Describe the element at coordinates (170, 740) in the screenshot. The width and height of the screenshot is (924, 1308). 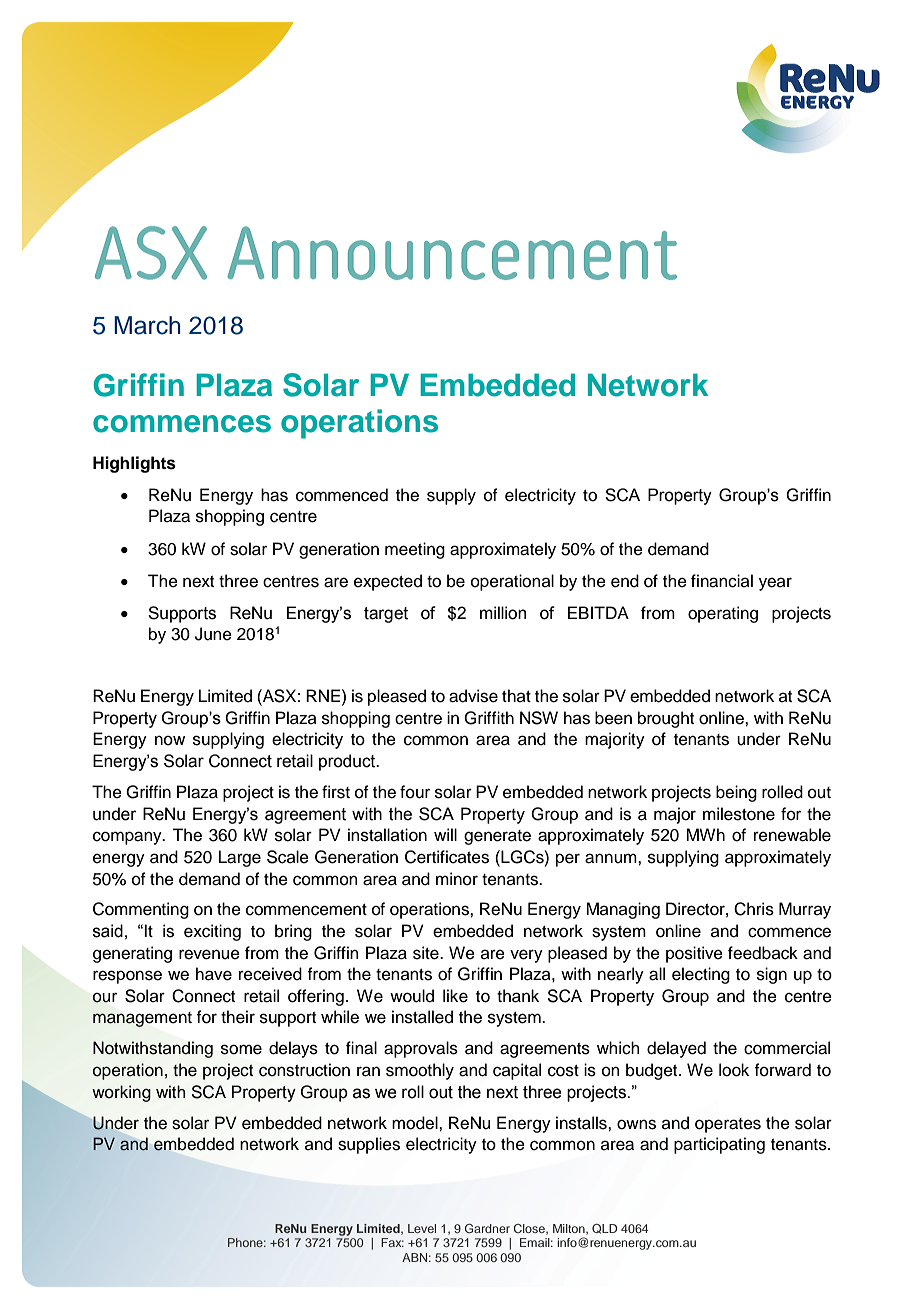
I see `now` at that location.
